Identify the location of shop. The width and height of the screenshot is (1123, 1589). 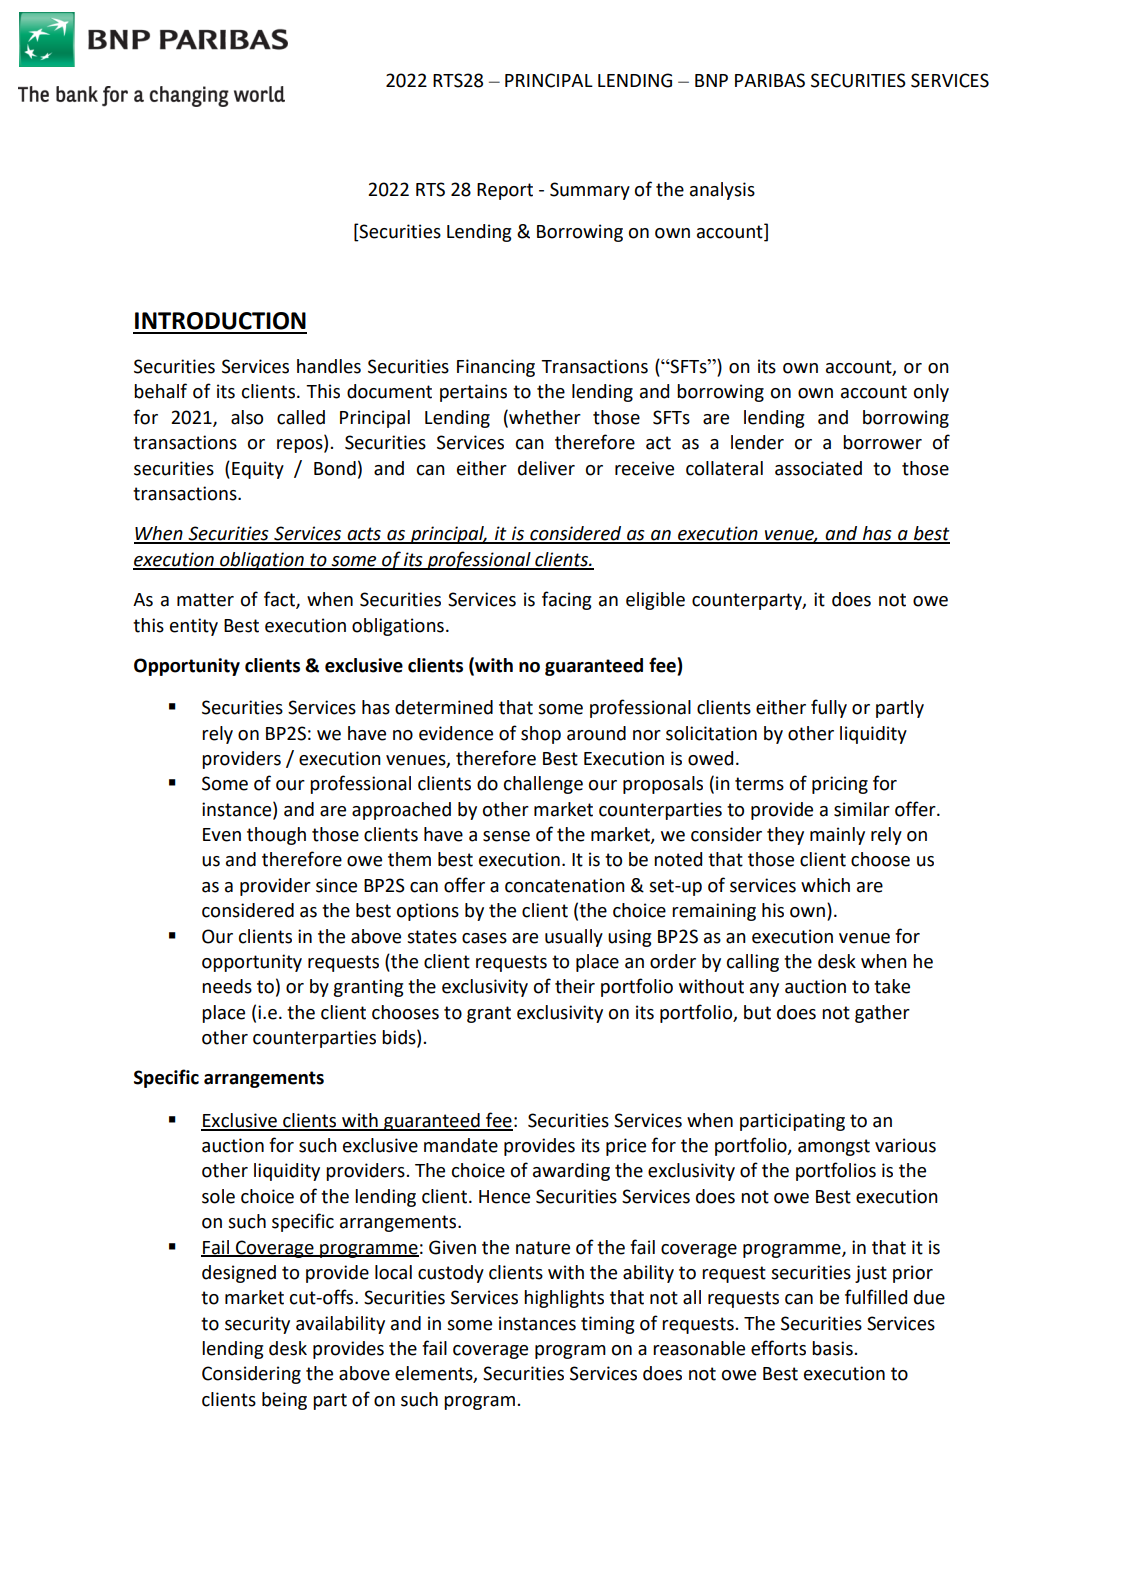
(541, 735).
